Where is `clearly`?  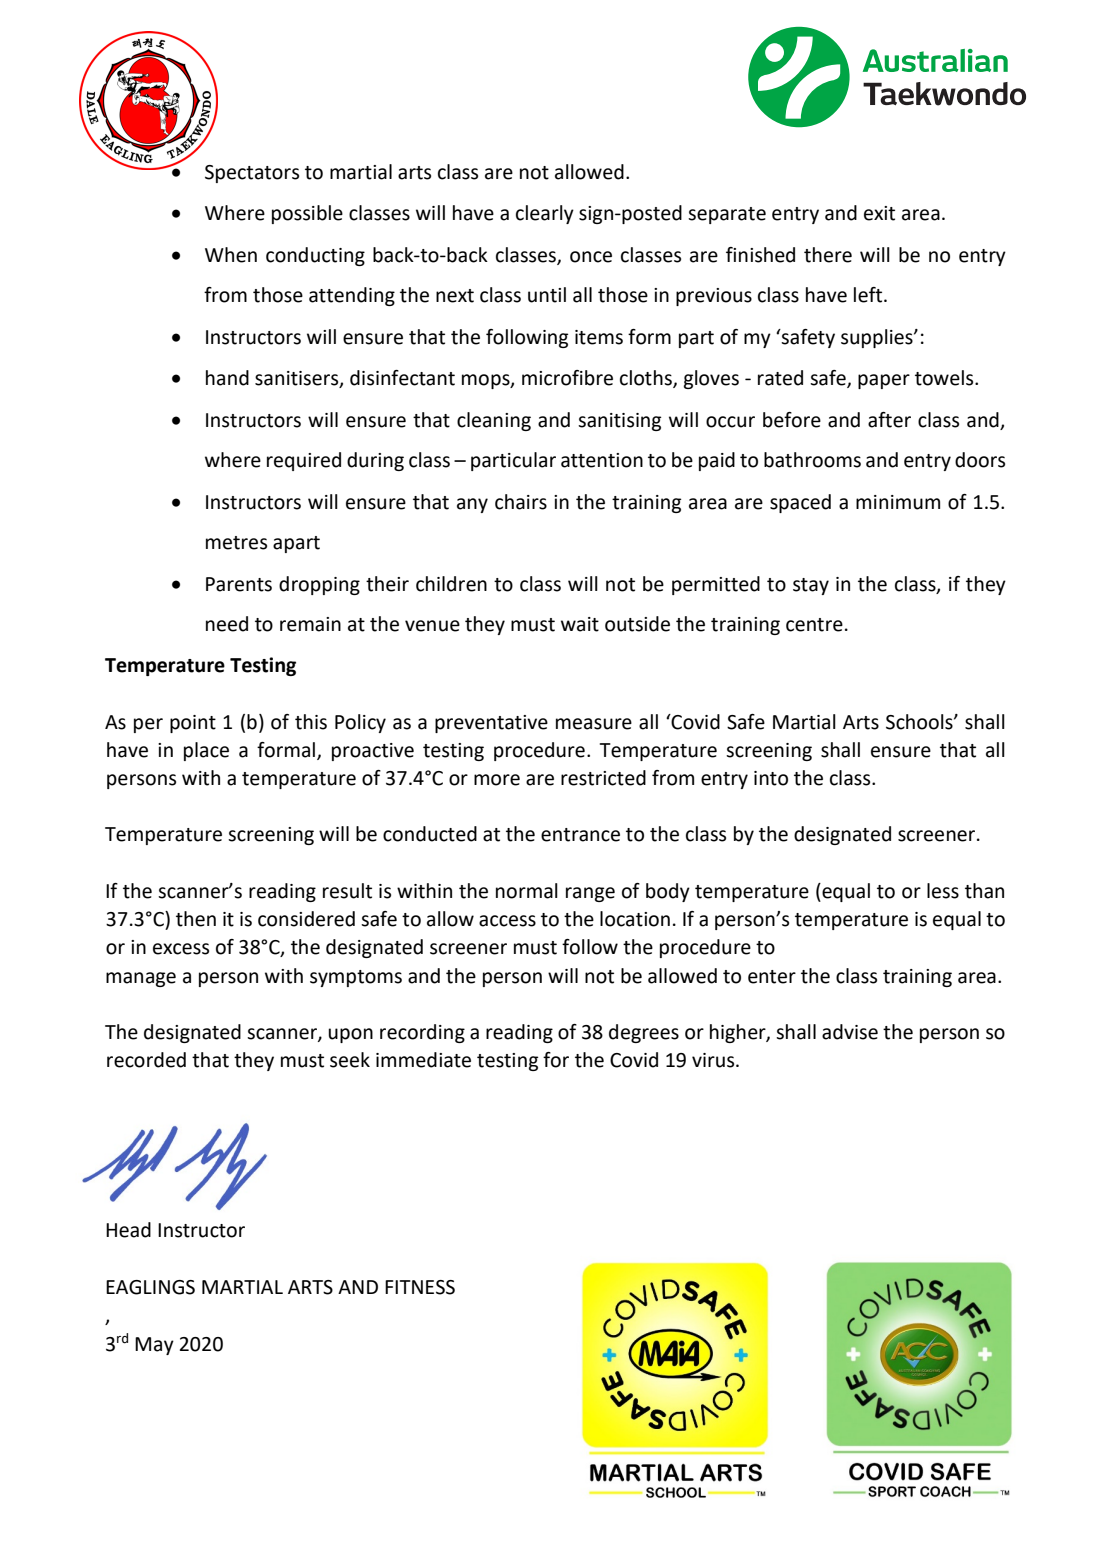
clearly is located at coordinates (545, 214).
